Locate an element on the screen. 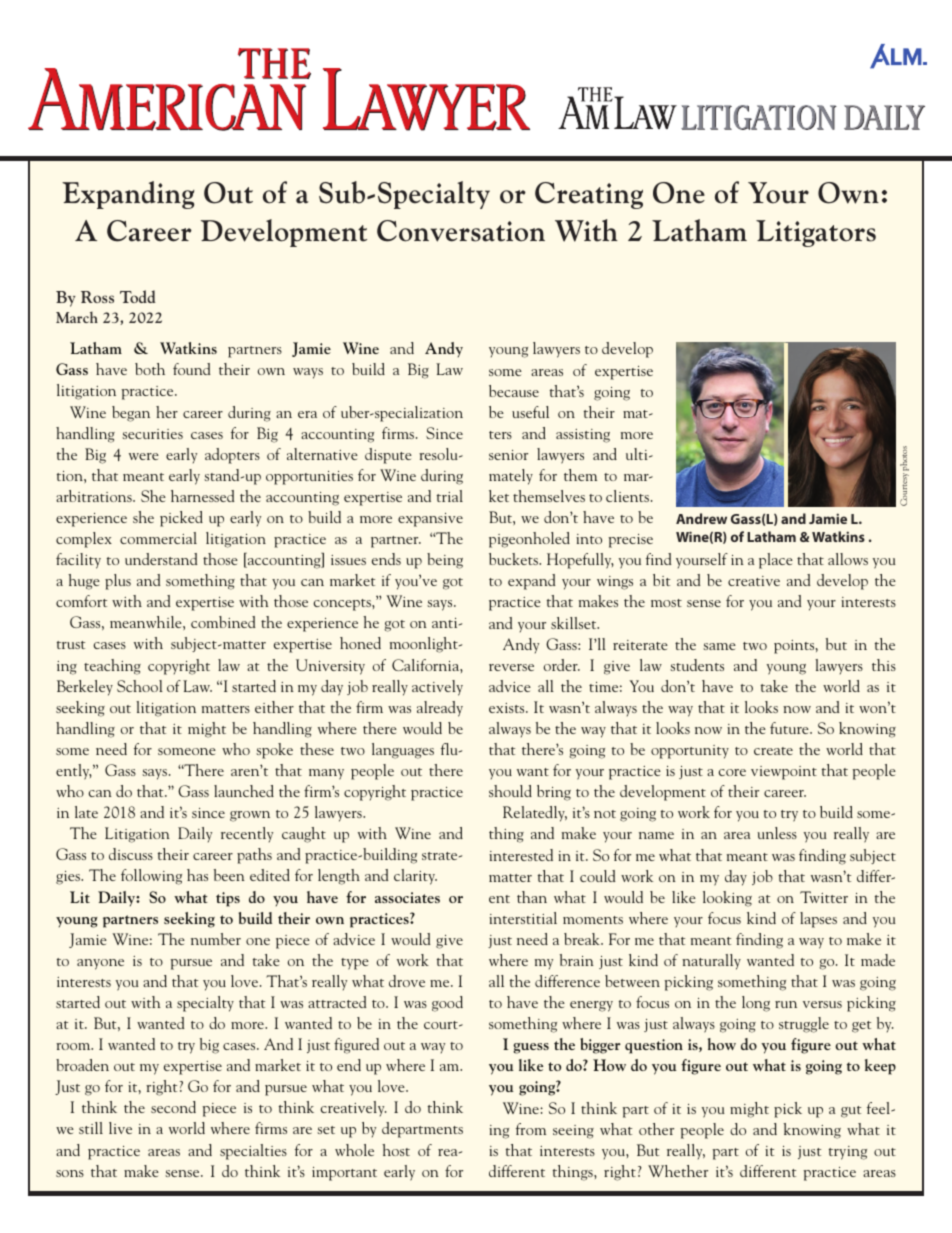 The height and width of the screenshot is (1233, 952). Creating is located at coordinates (589, 195).
